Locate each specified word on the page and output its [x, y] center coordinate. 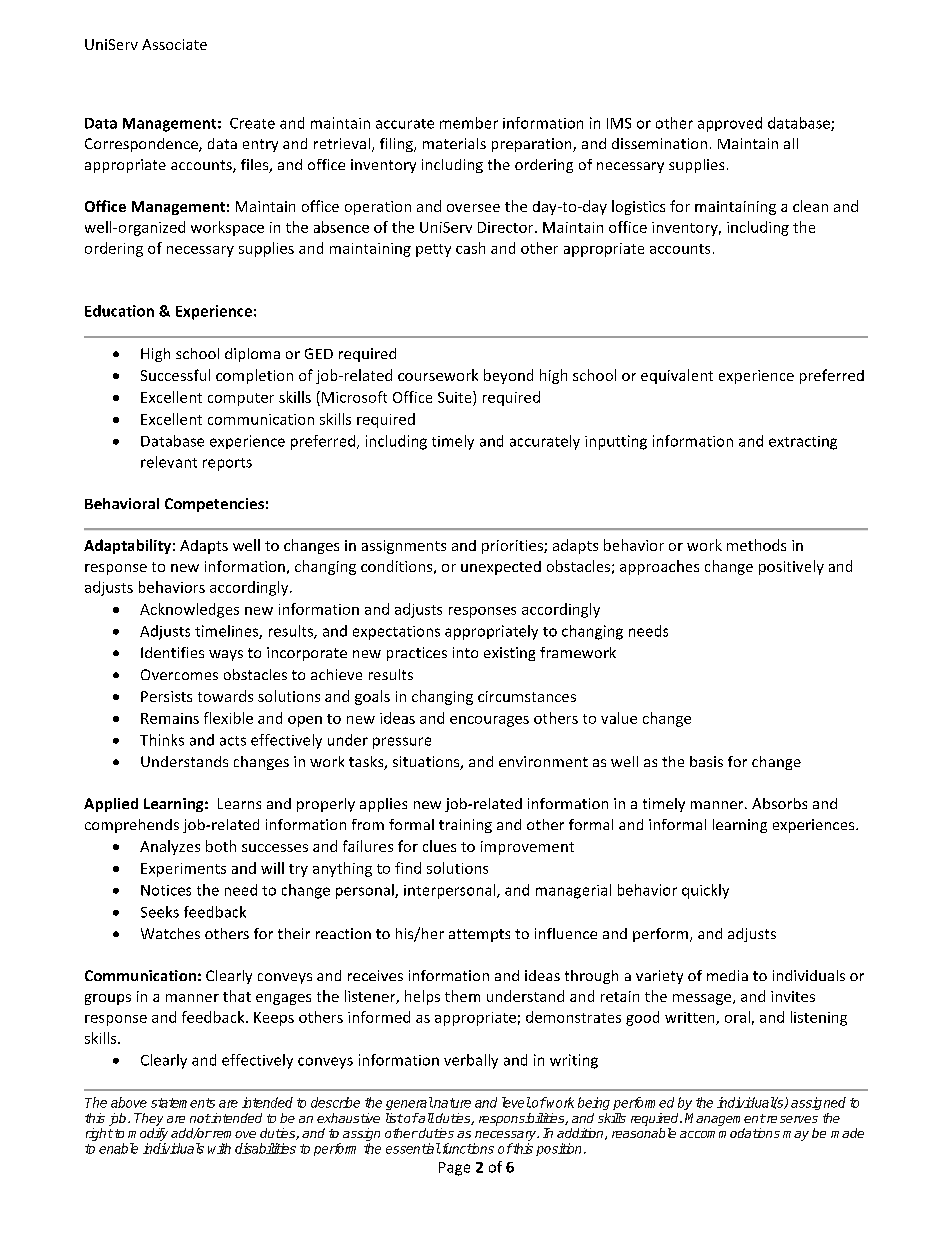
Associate [174, 44]
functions [467, 1148]
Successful [175, 375]
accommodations [730, 1133]
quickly [705, 891]
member [469, 123]
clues [439, 846]
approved [730, 124]
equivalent [677, 376]
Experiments [183, 870]
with [219, 1148]
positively [791, 567]
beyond [508, 376]
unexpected [501, 568]
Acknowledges [189, 610]
